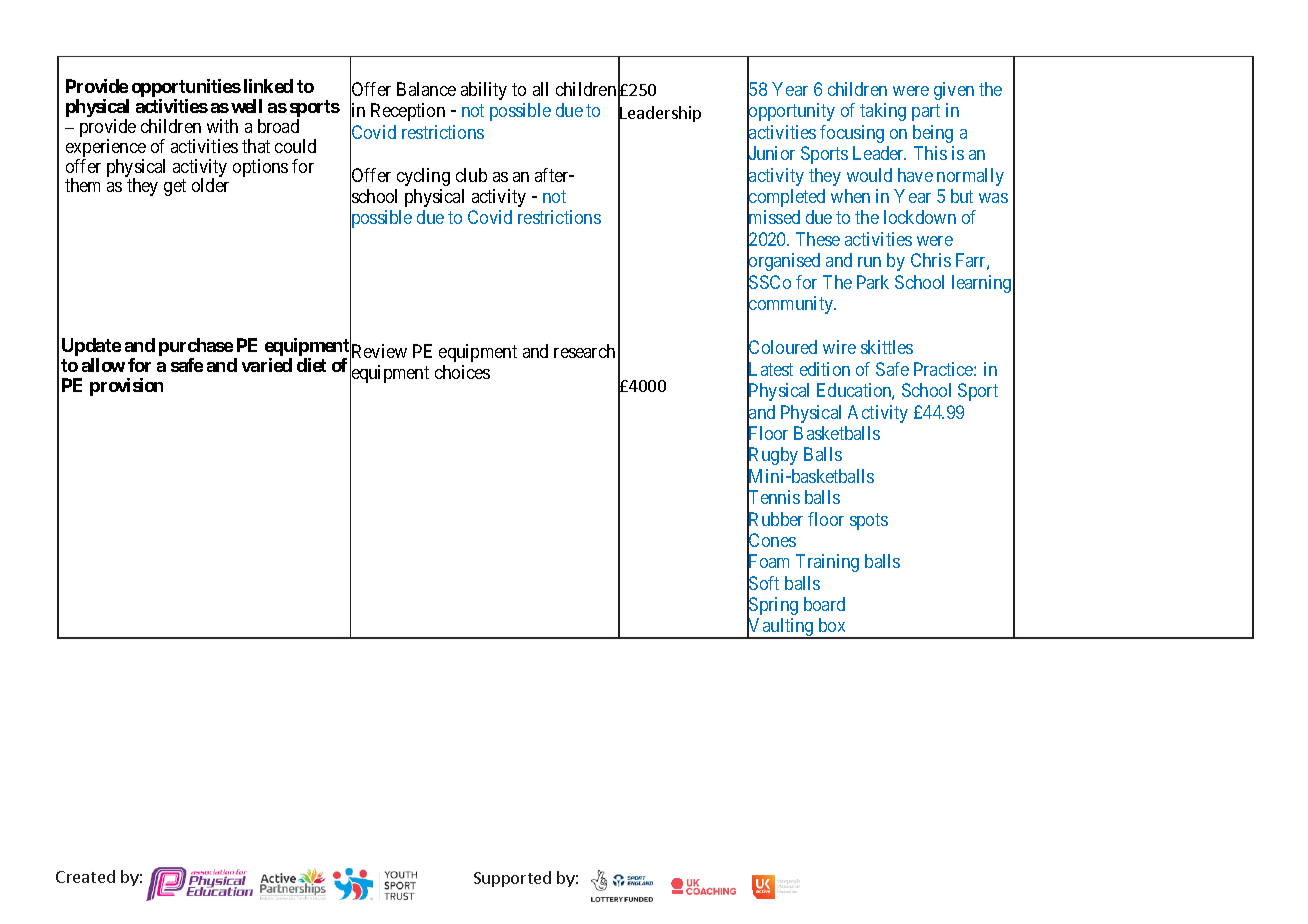 The width and height of the screenshot is (1308, 924). I want to click on Training, so click(827, 563).
